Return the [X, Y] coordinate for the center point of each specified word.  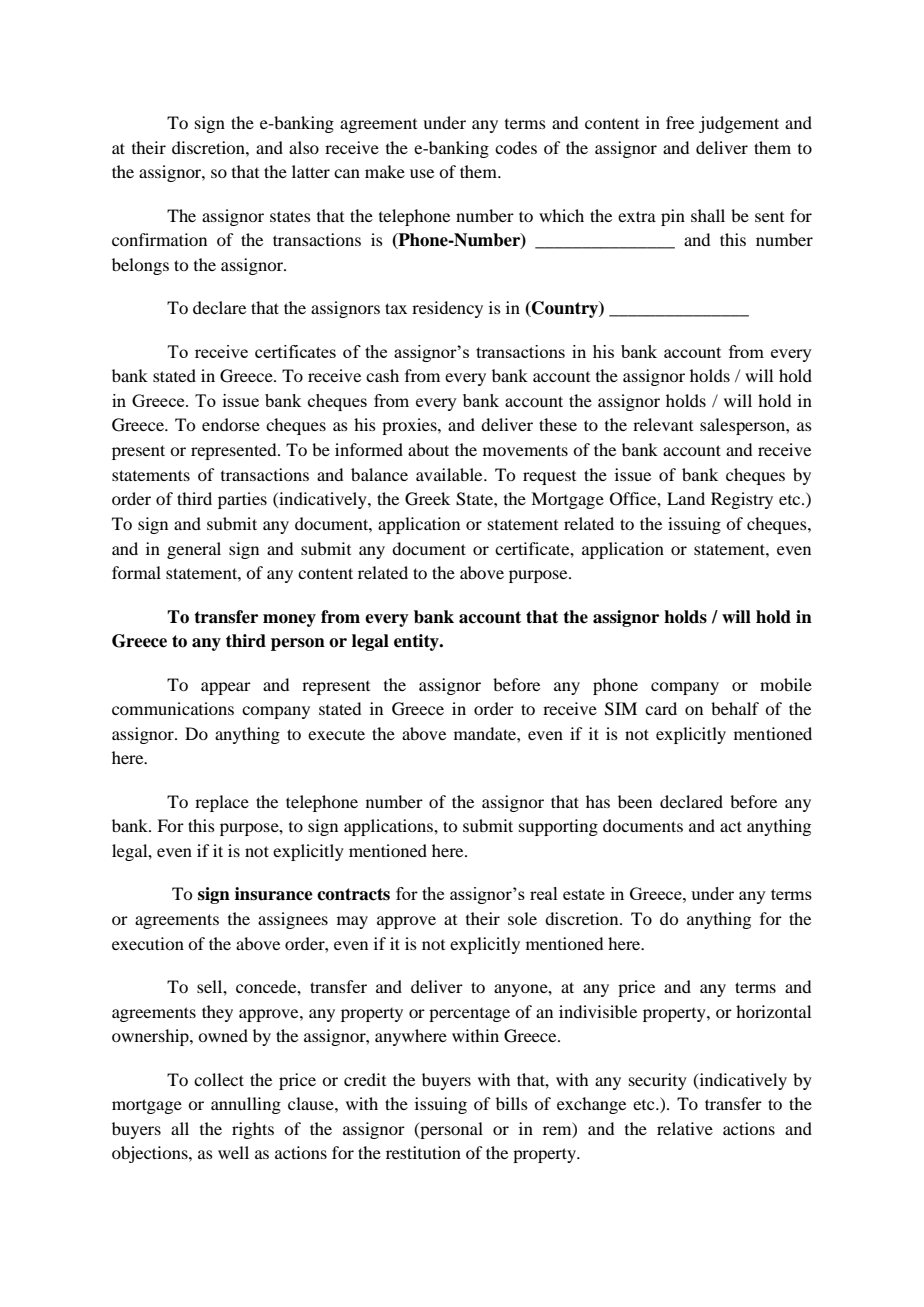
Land [686, 498]
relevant [663, 424]
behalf [735, 708]
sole [522, 918]
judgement [739, 124]
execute [336, 734]
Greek [427, 499]
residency [447, 309]
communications [173, 708]
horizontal [773, 1011]
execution [148, 943]
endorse [231, 424]
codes [516, 147]
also [304, 147]
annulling [246, 1105]
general [194, 550]
